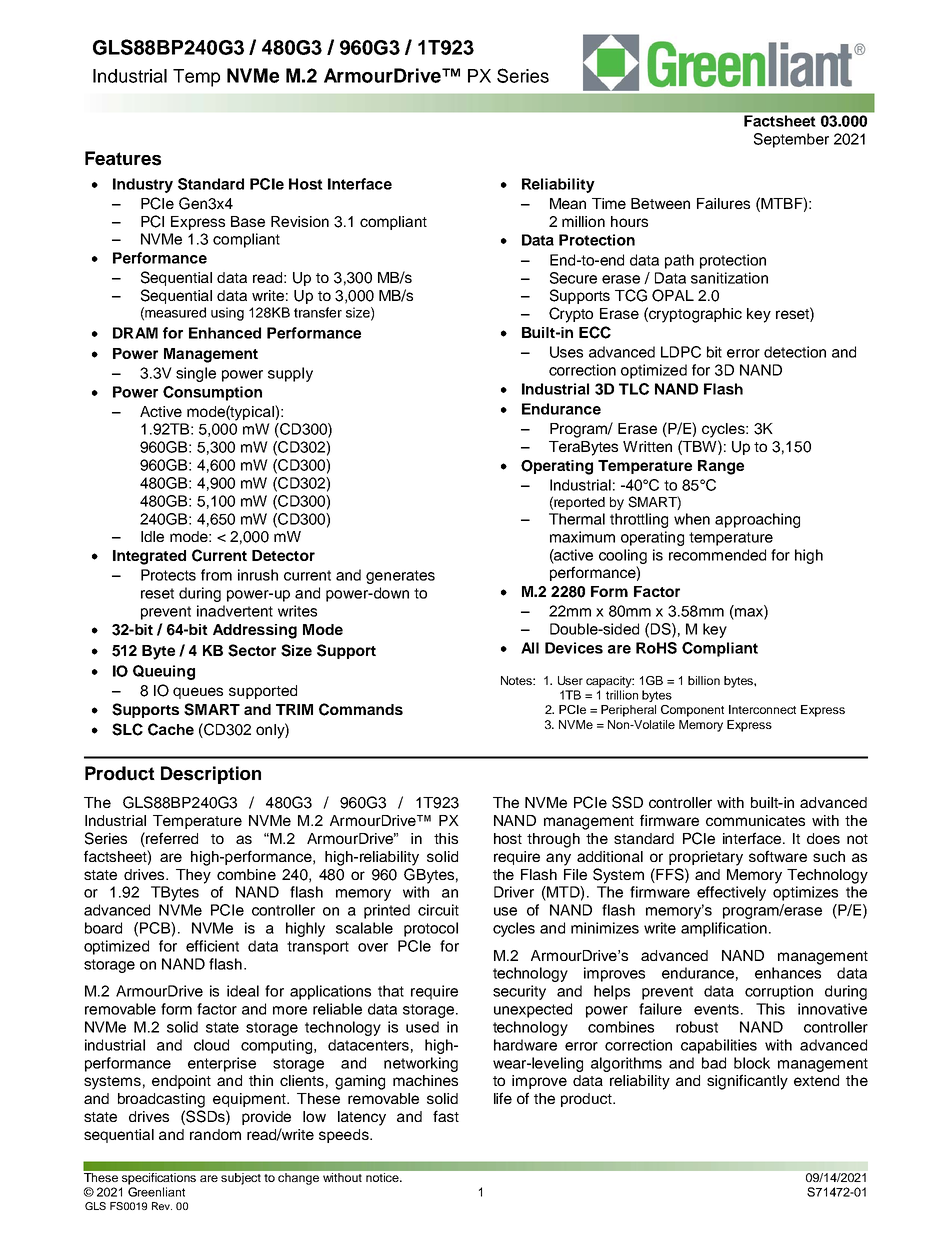 This screenshot has width=952, height=1233. I want to click on through, so click(553, 840).
